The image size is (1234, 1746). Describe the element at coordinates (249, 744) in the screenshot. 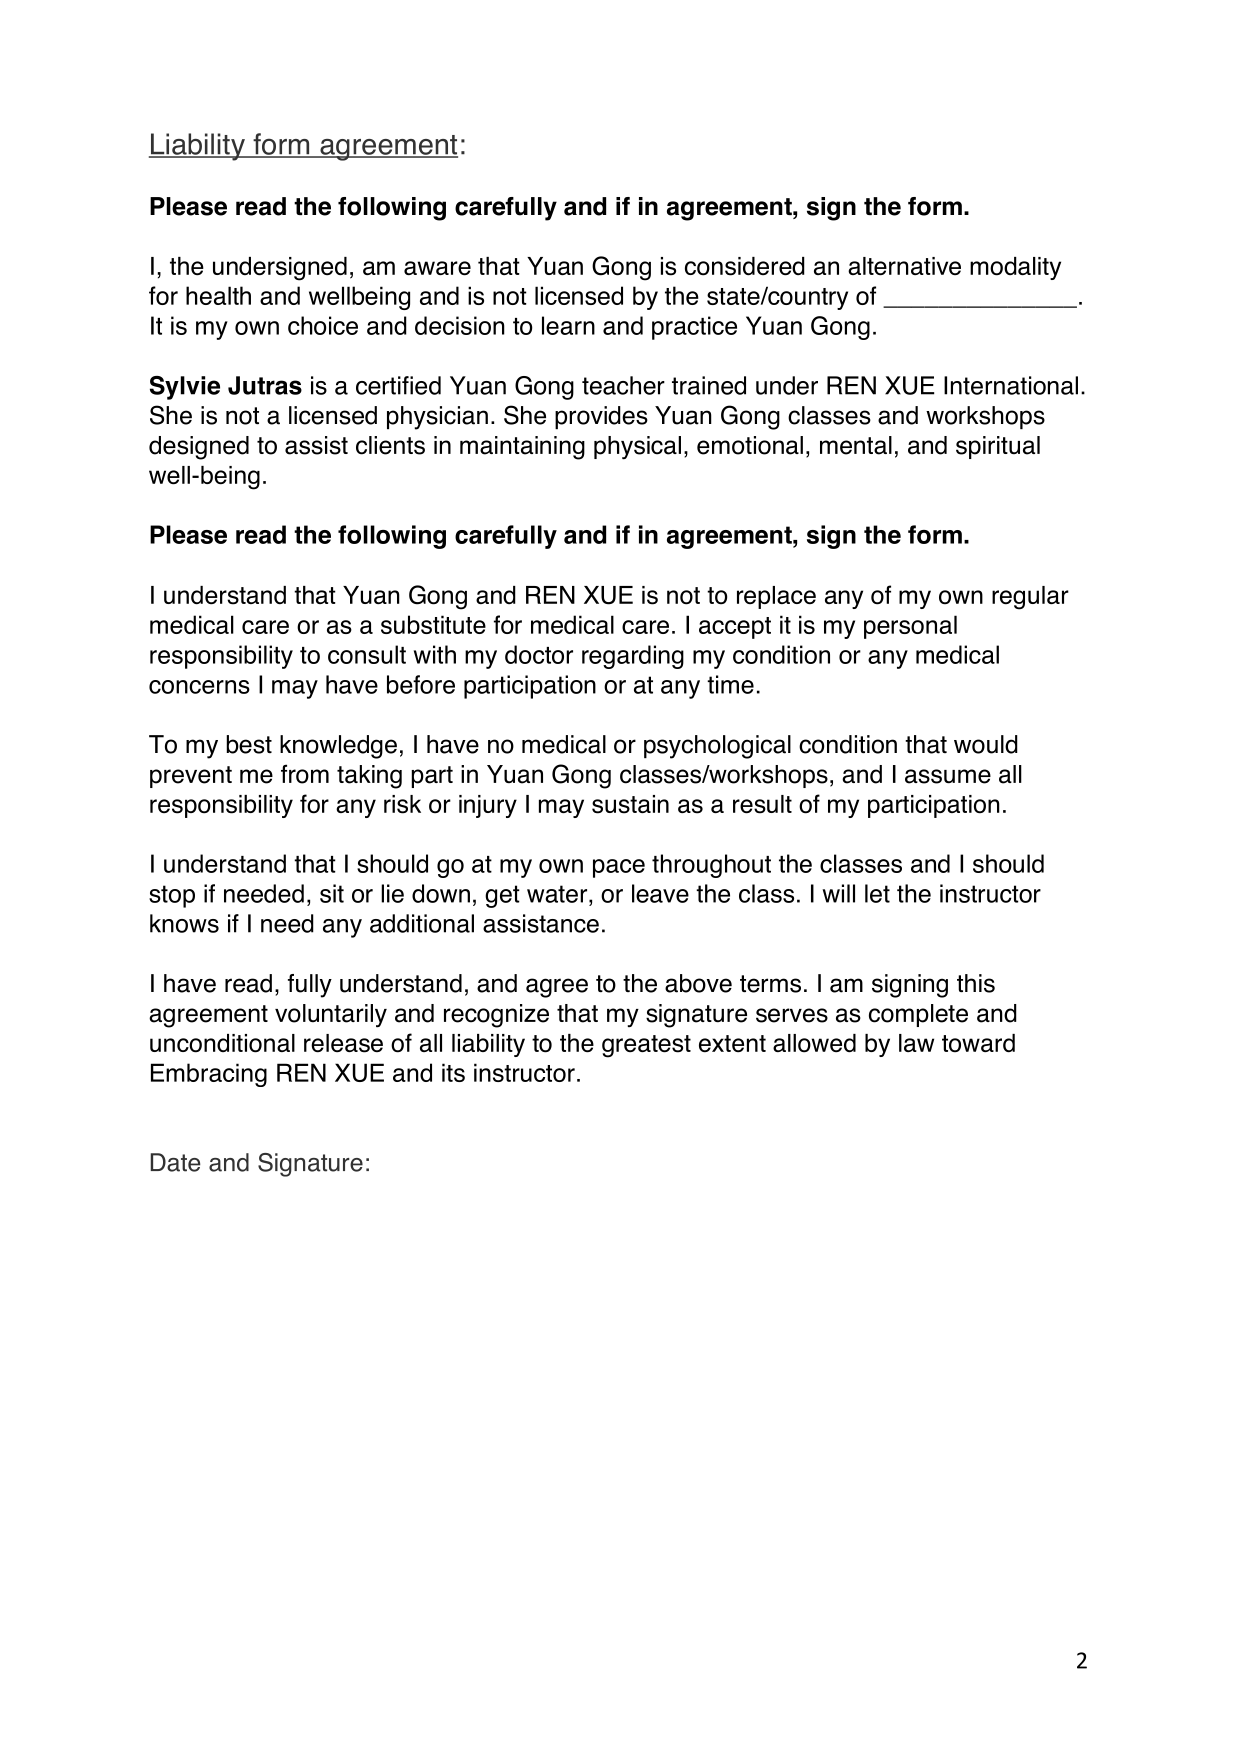

I see `best` at that location.
